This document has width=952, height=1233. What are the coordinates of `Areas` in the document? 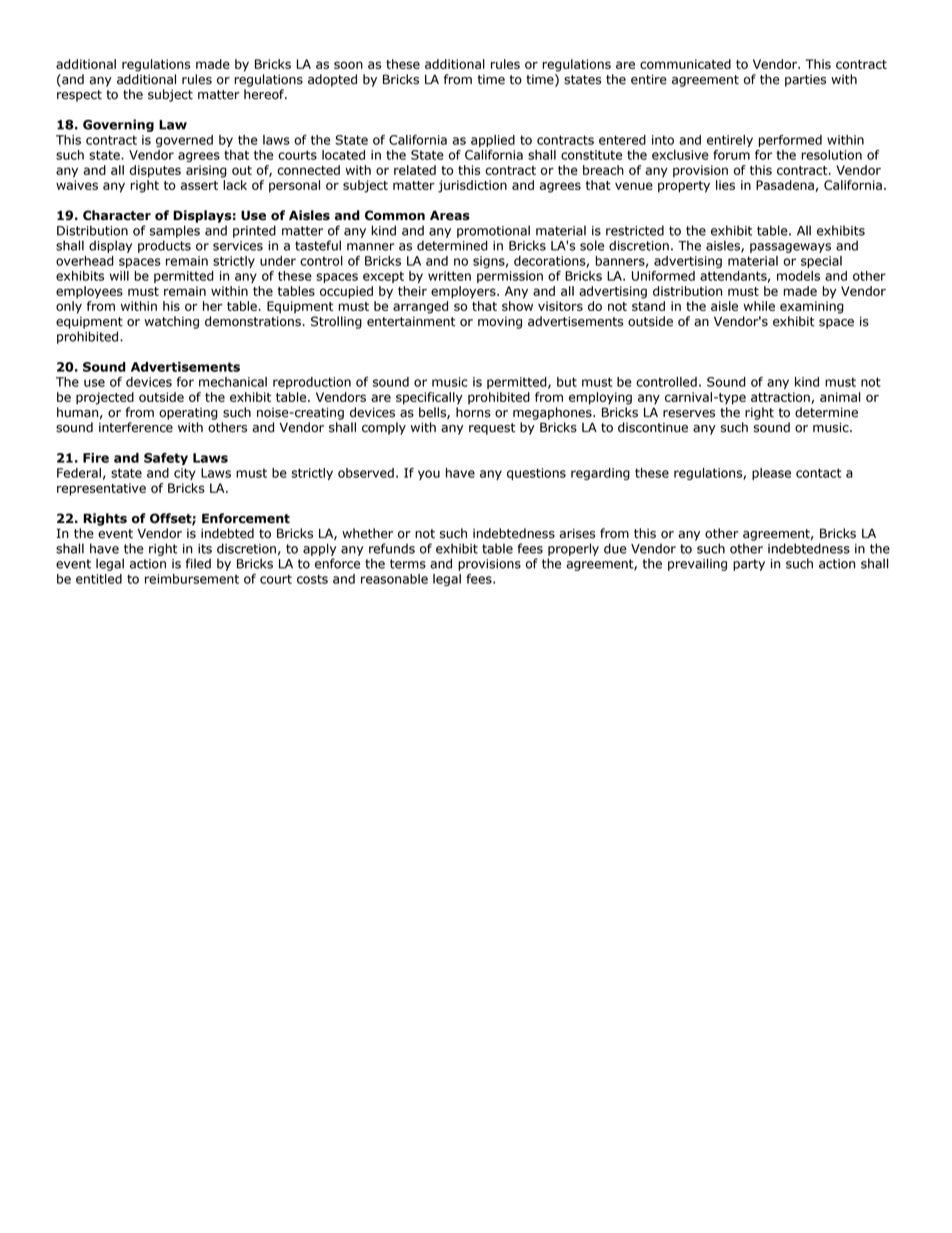 It's located at (450, 215).
